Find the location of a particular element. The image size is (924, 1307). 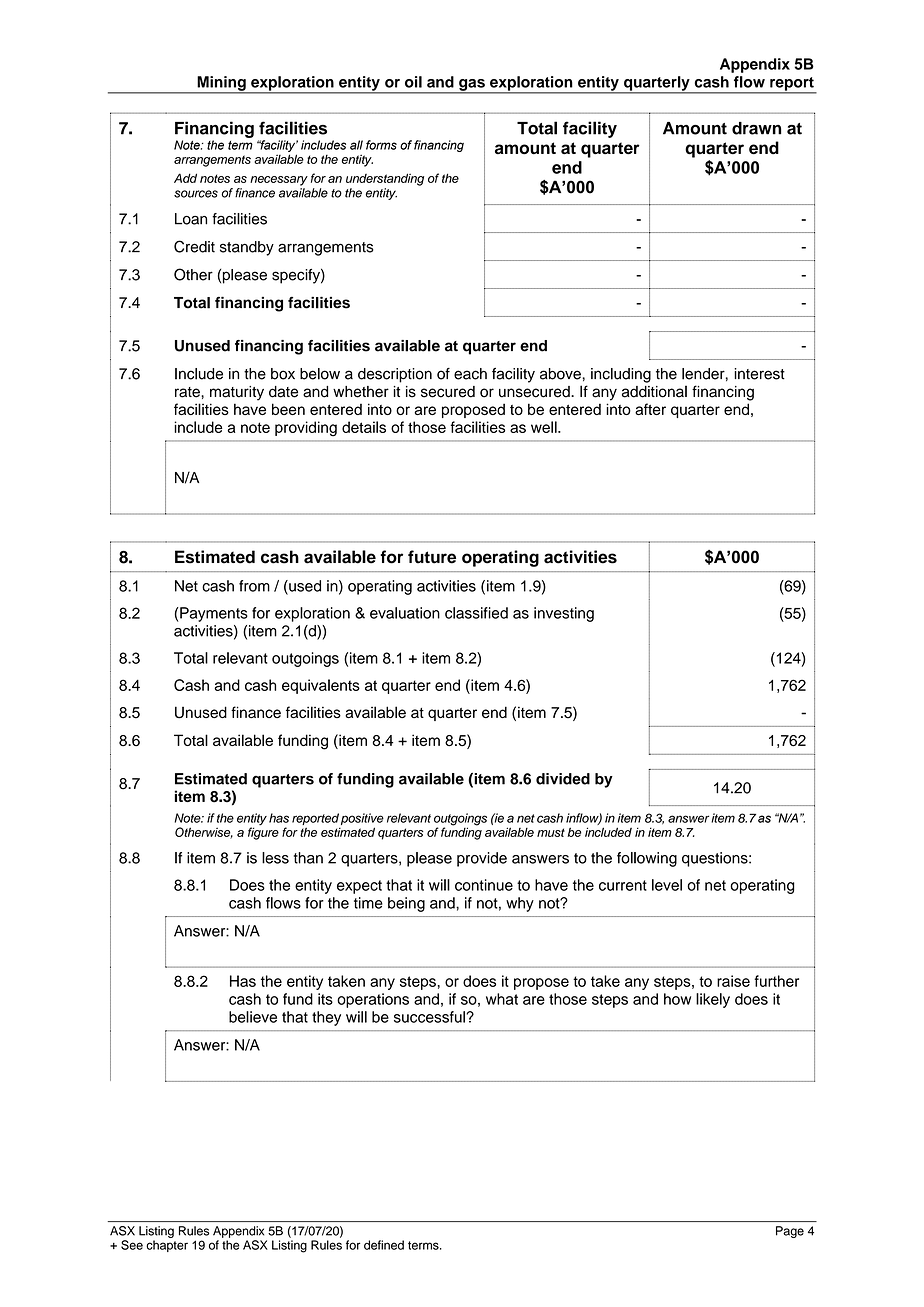

drawn is located at coordinates (756, 128).
